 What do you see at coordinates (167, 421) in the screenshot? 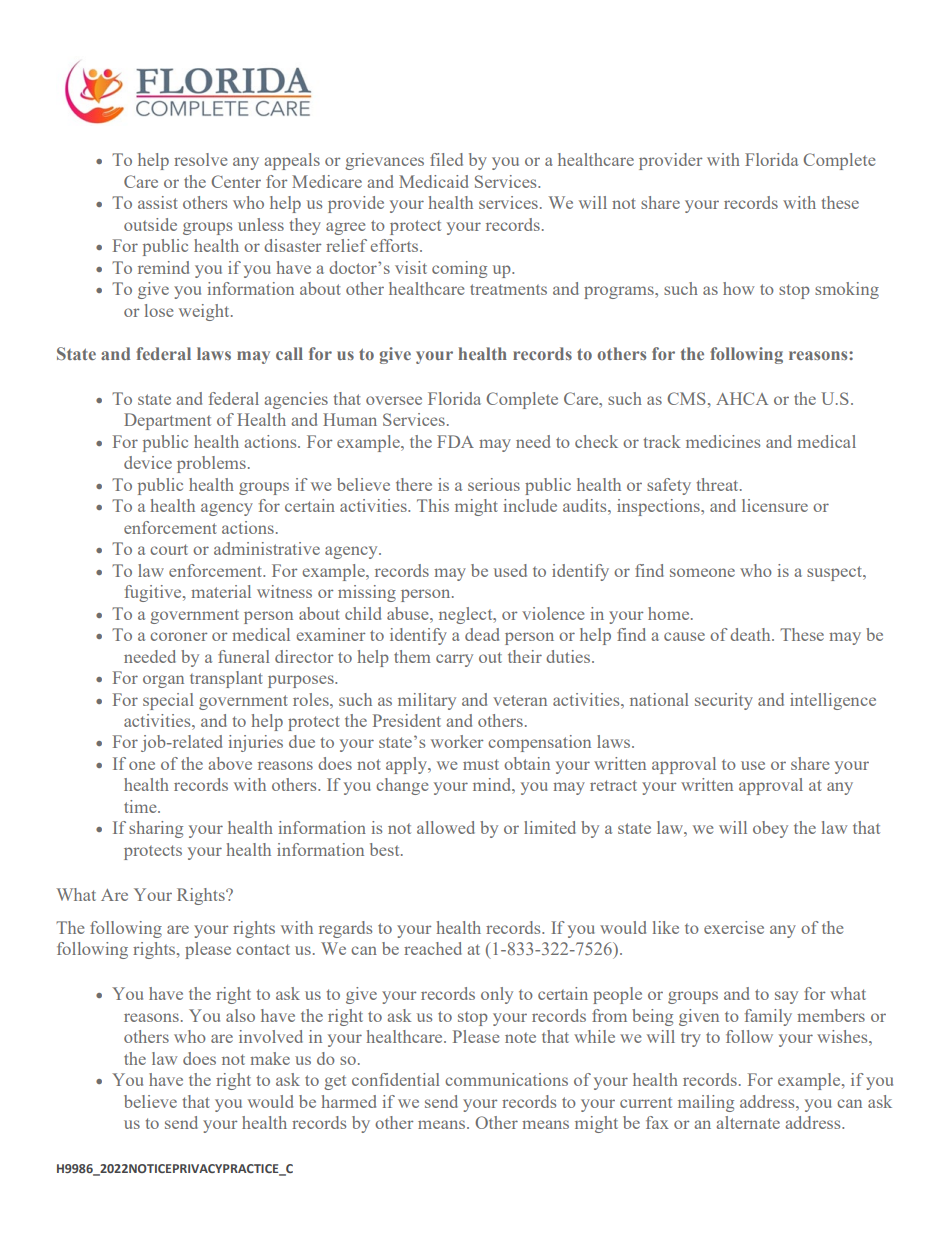
I see `Department` at bounding box center [167, 421].
